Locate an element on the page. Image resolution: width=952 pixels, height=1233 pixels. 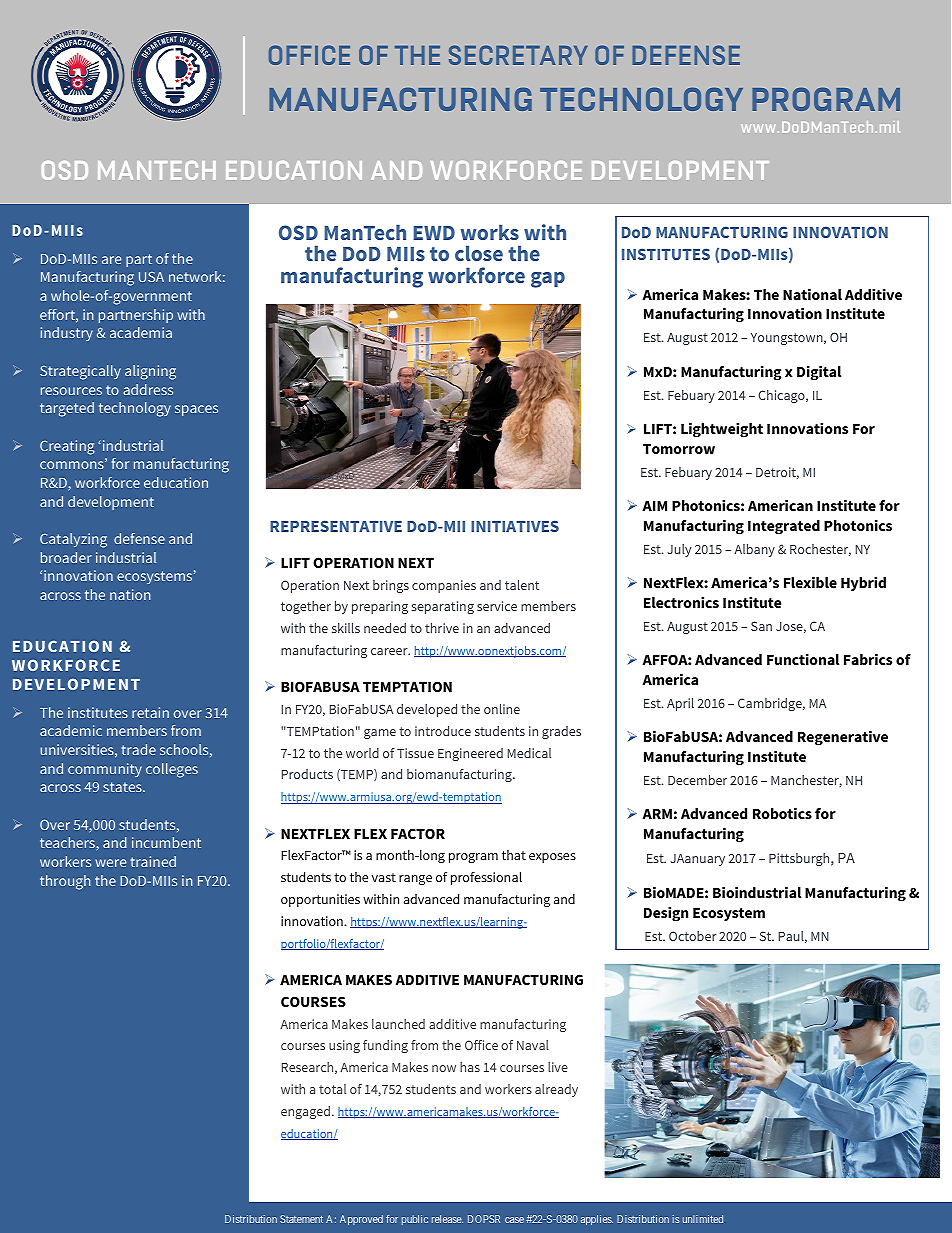
academia is located at coordinates (141, 332).
